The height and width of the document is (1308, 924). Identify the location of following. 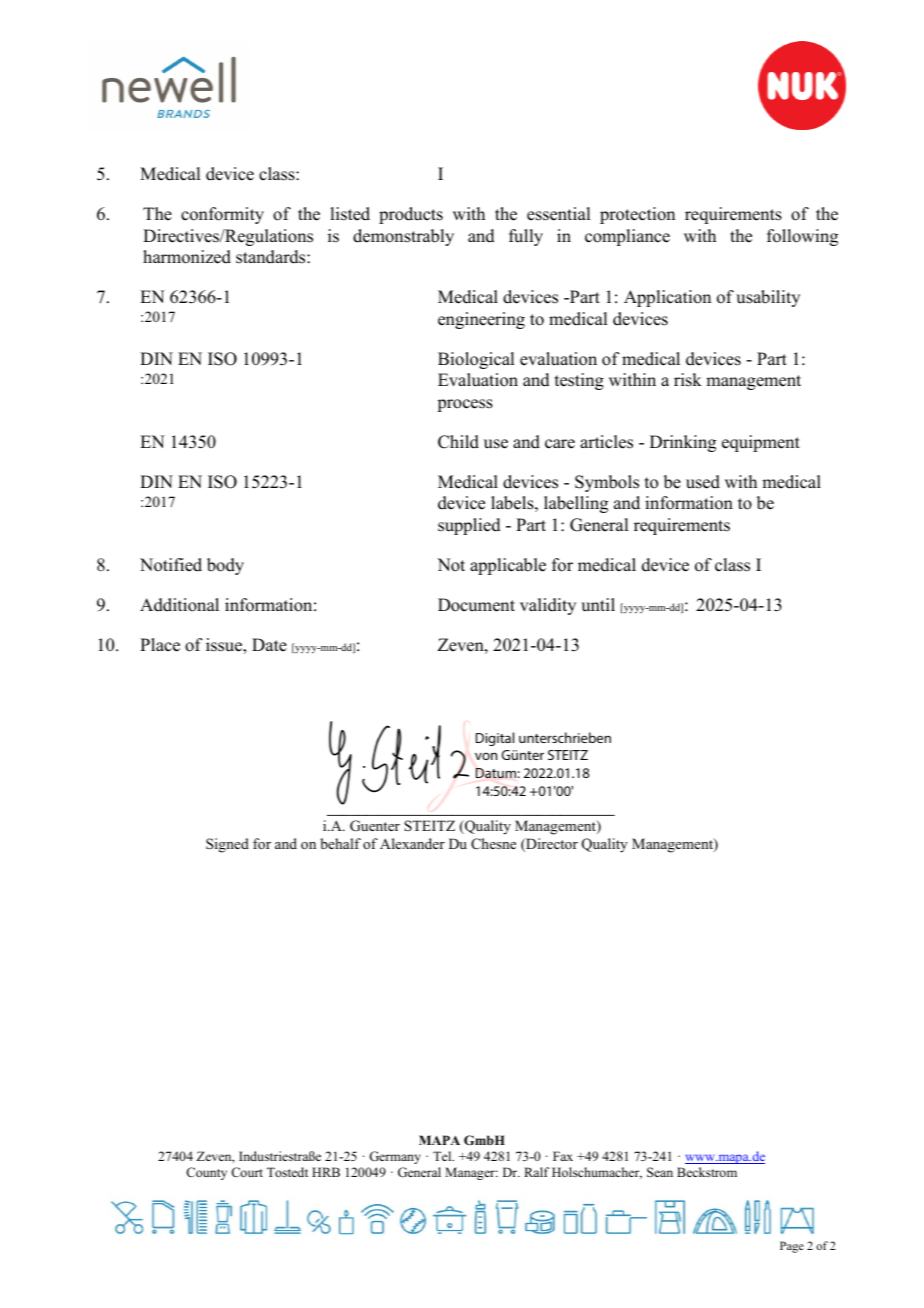
(802, 237).
